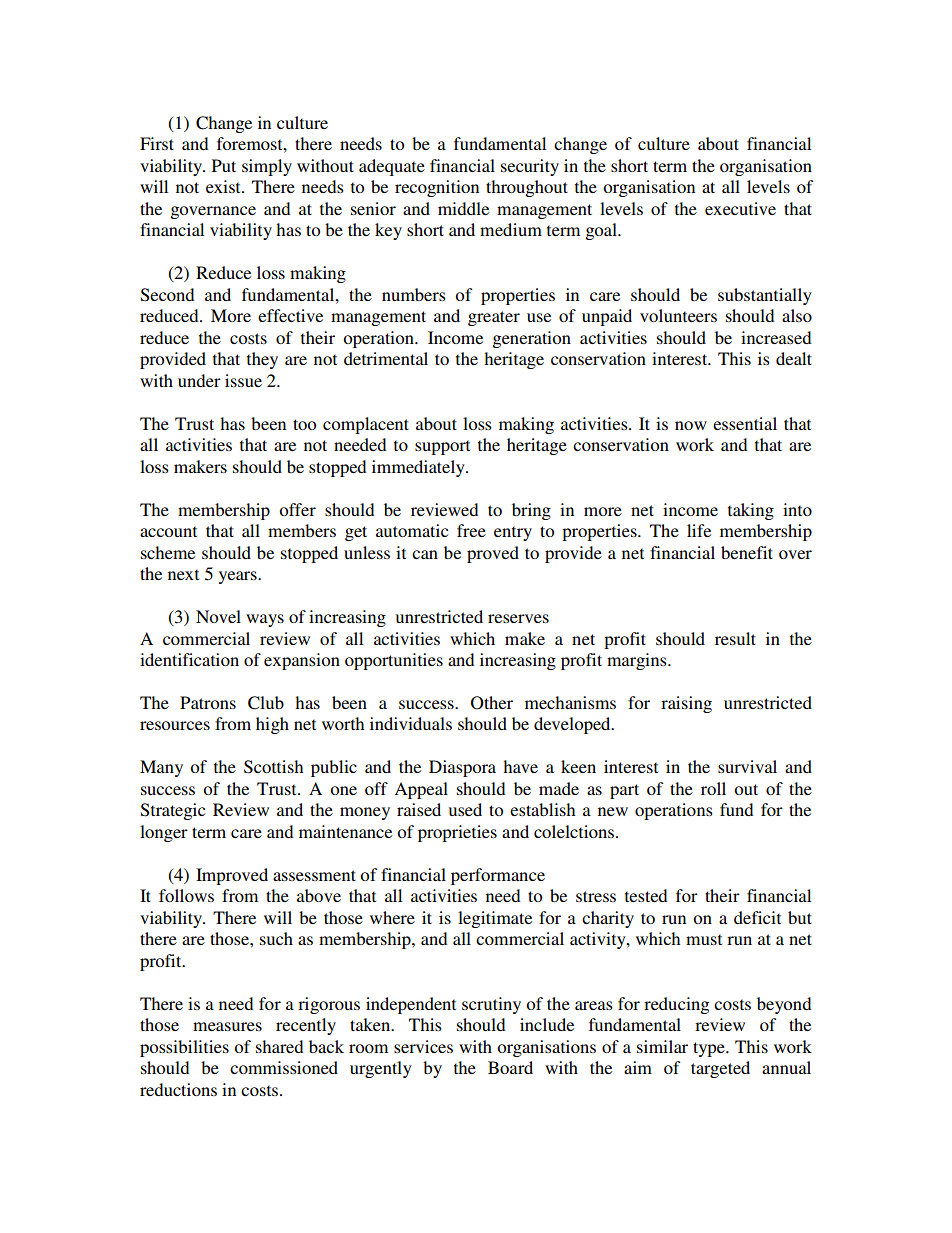 The width and height of the page is (952, 1233). What do you see at coordinates (745, 423) in the page?
I see `essential` at bounding box center [745, 423].
